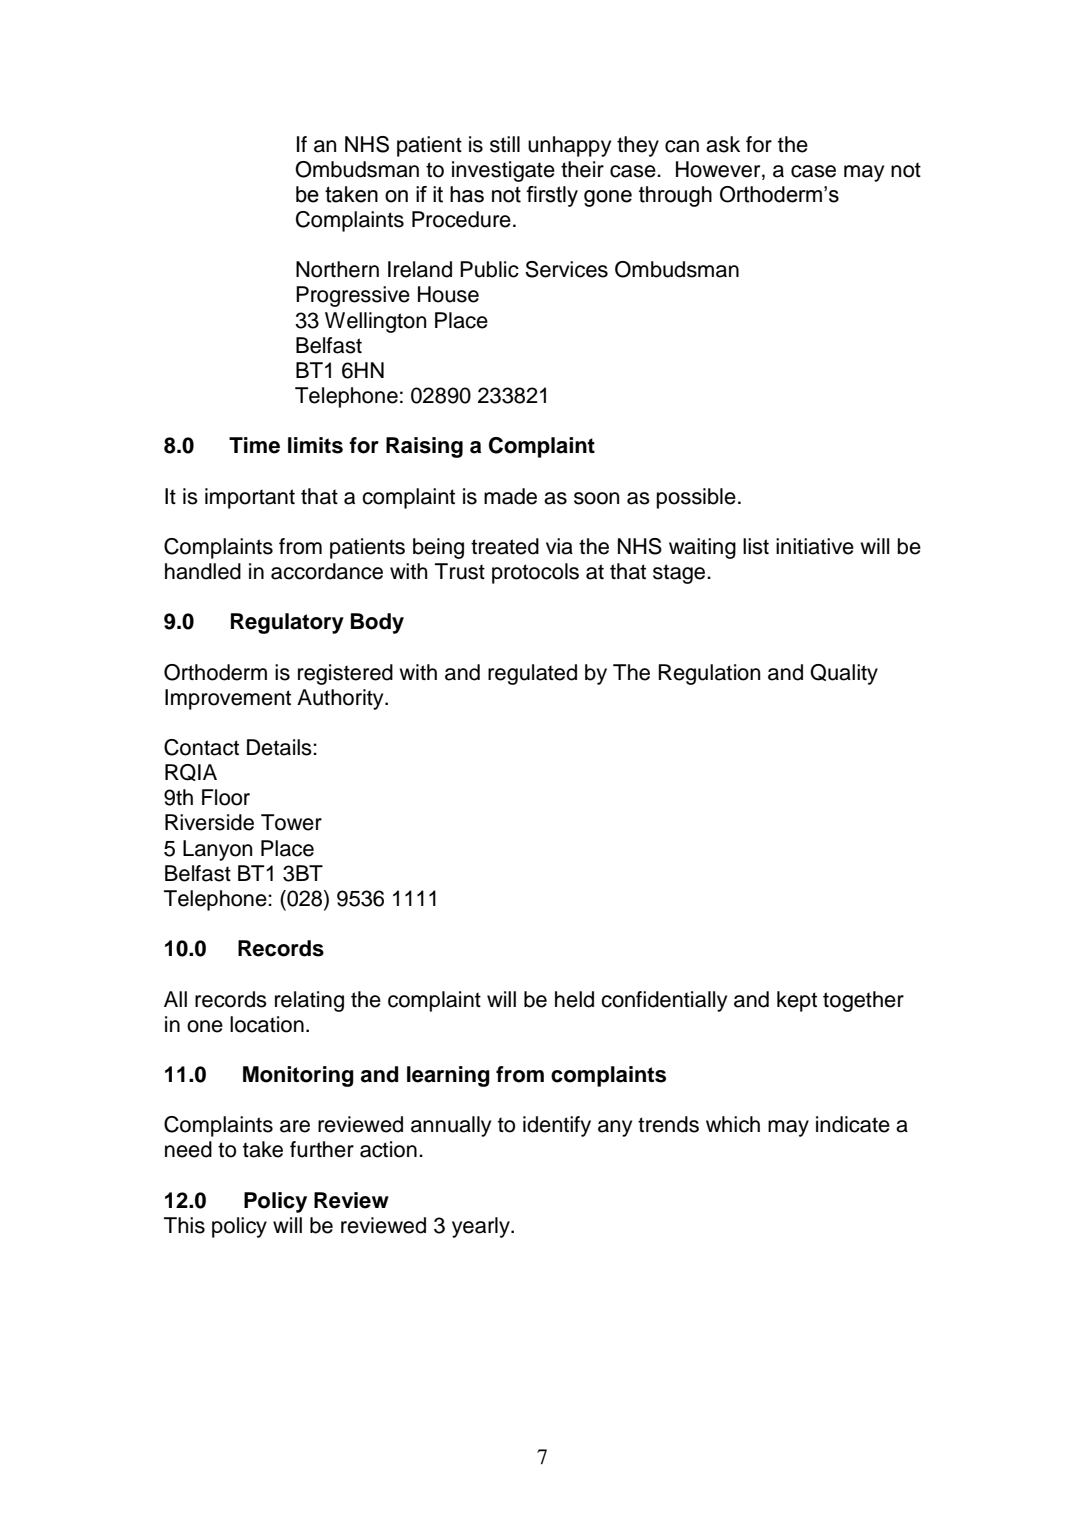  I want to click on investigate, so click(503, 171).
